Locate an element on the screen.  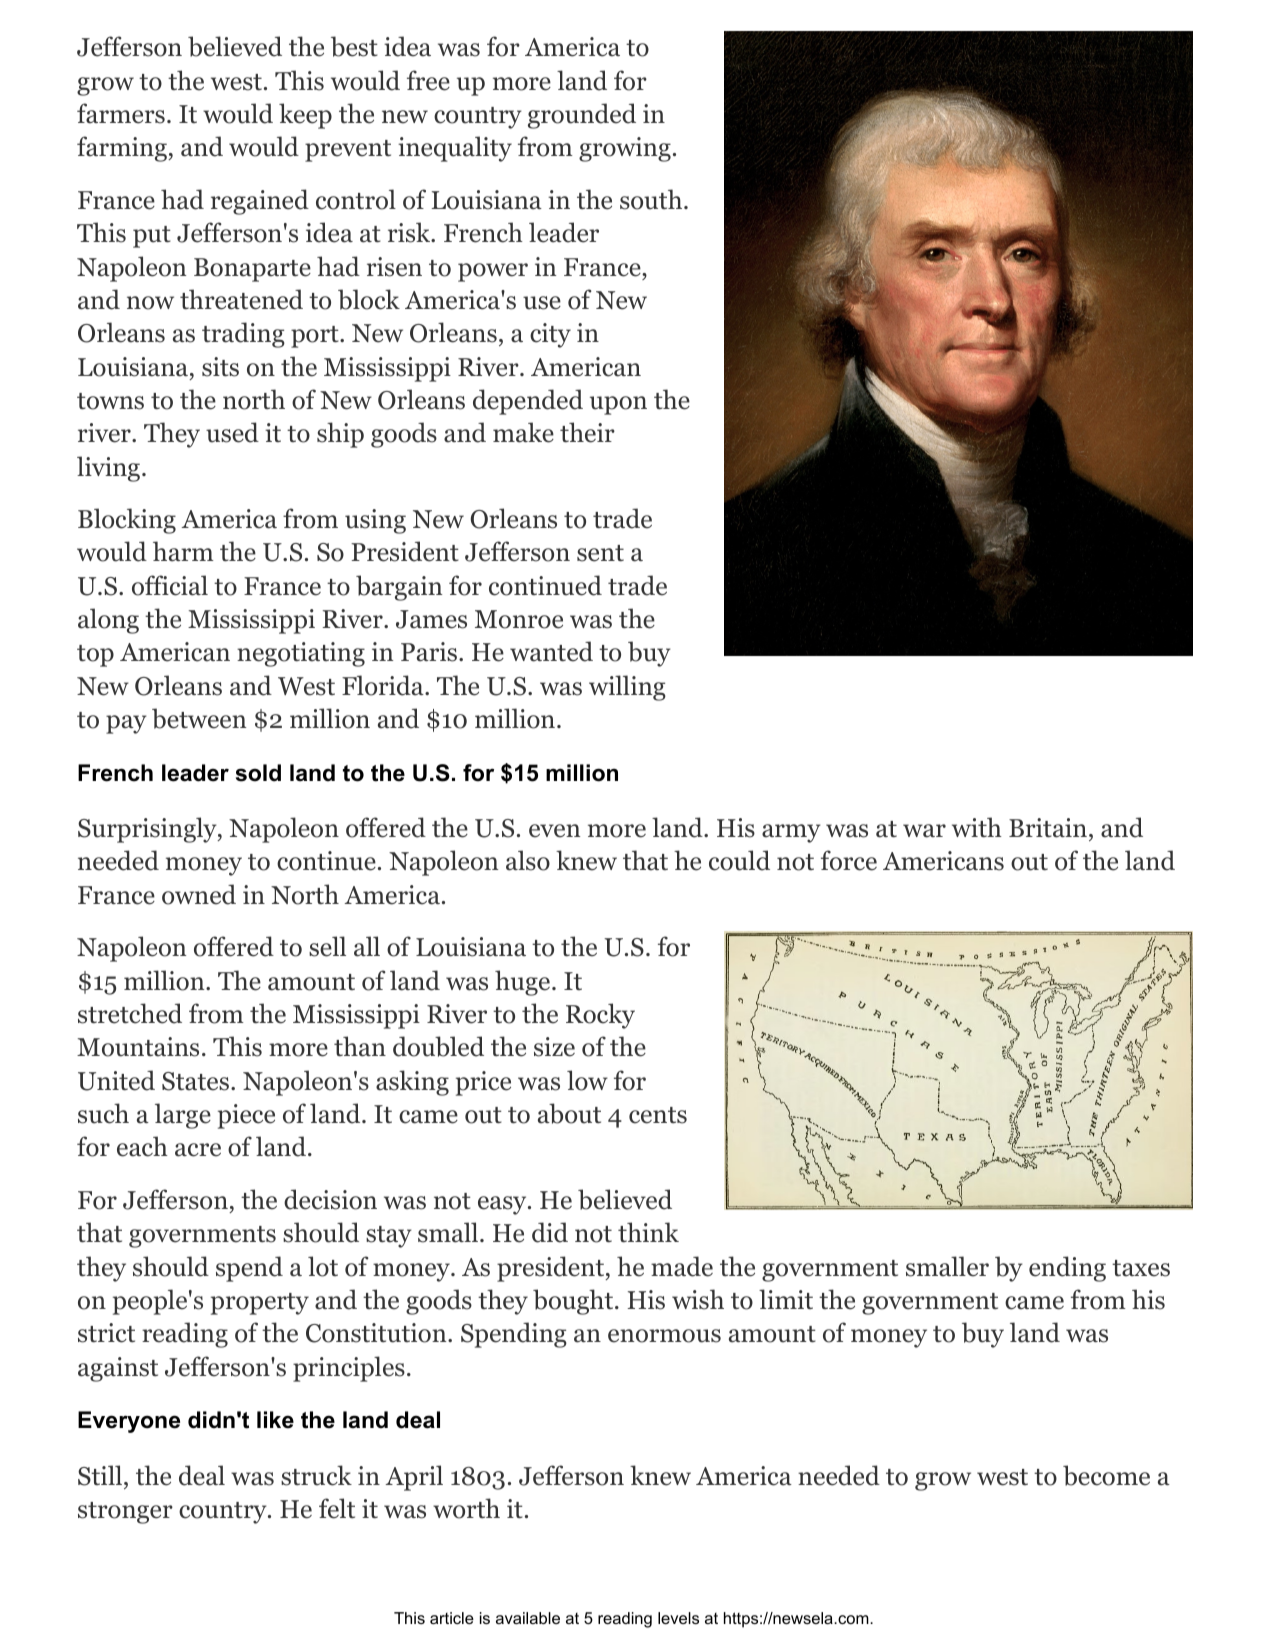
upon is located at coordinates (618, 405).
